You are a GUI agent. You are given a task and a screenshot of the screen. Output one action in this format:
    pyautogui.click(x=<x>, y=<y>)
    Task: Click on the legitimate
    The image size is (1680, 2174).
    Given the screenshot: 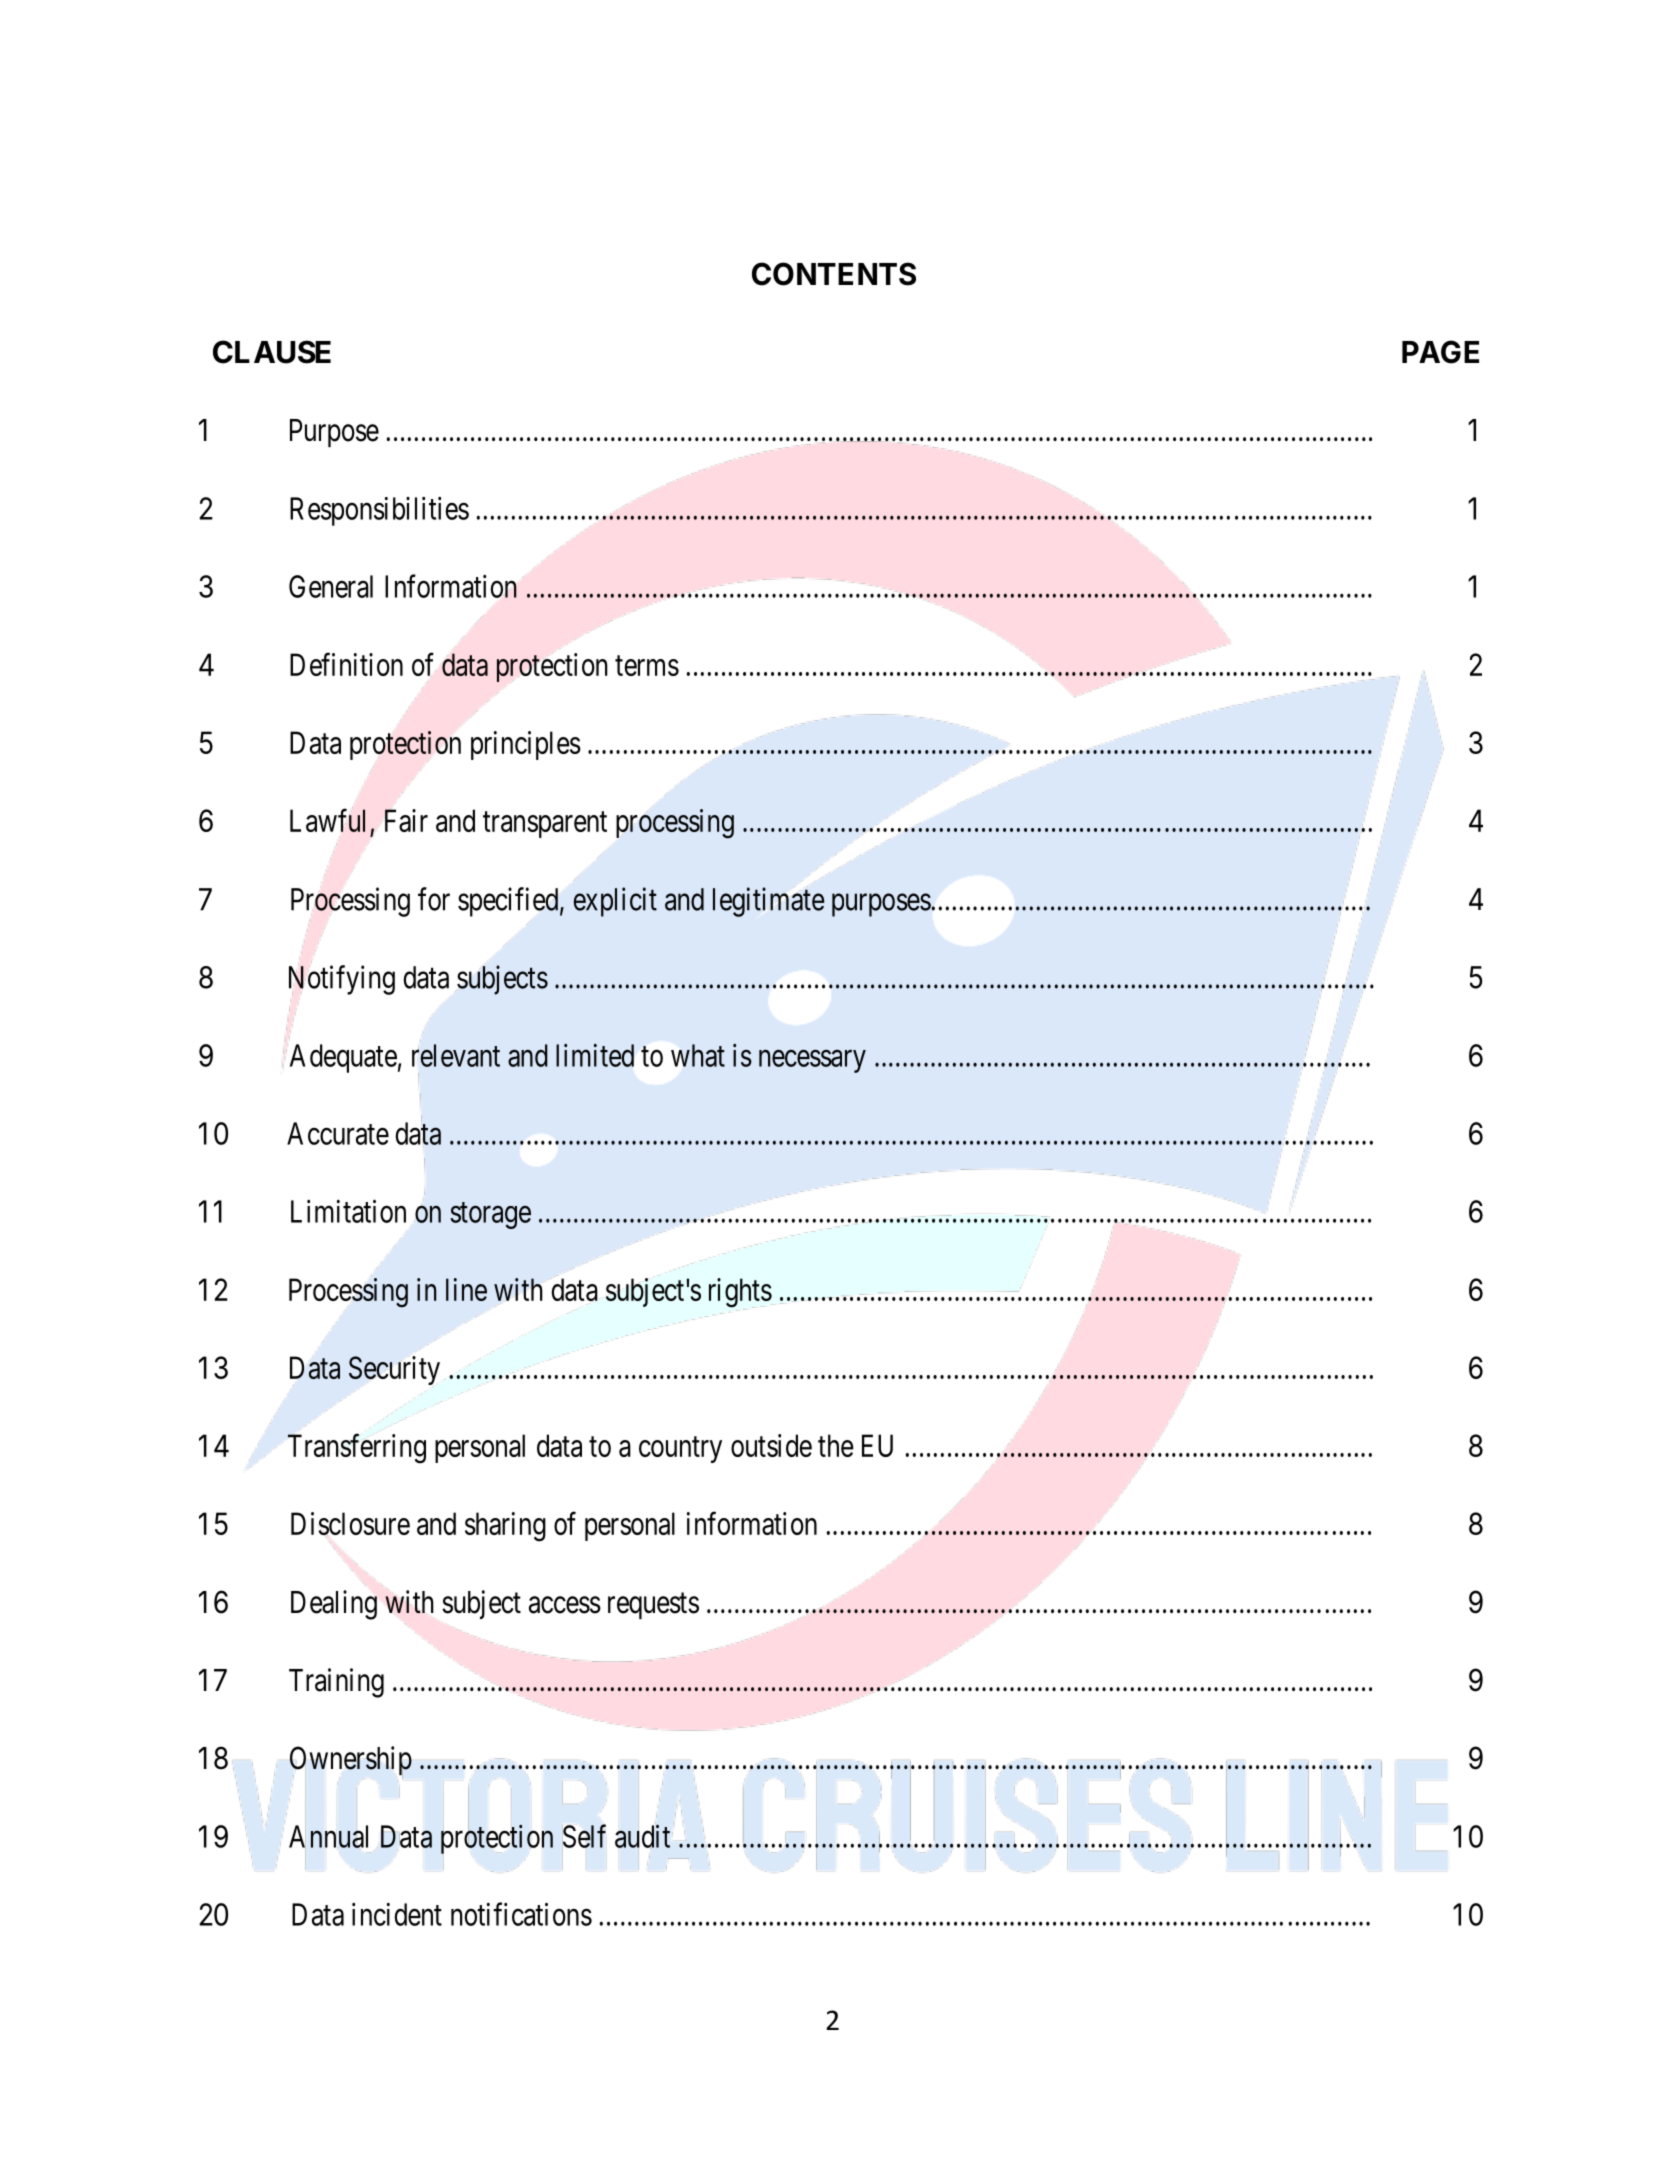 What is the action you would take?
    pyautogui.click(x=768, y=902)
